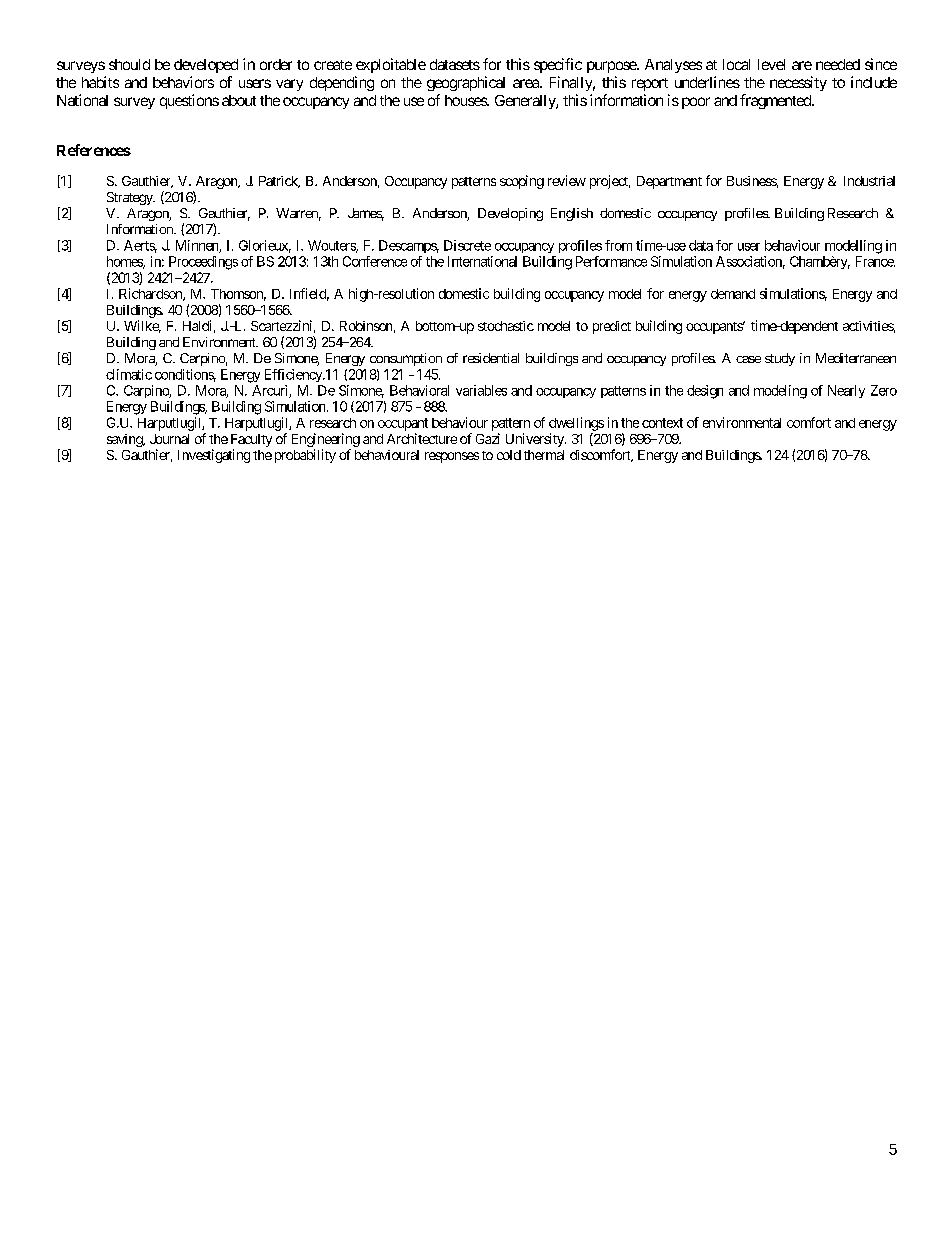 This document has height=1233, width=952. Describe the element at coordinates (203, 263) in the document. I see `Proceedings` at that location.
